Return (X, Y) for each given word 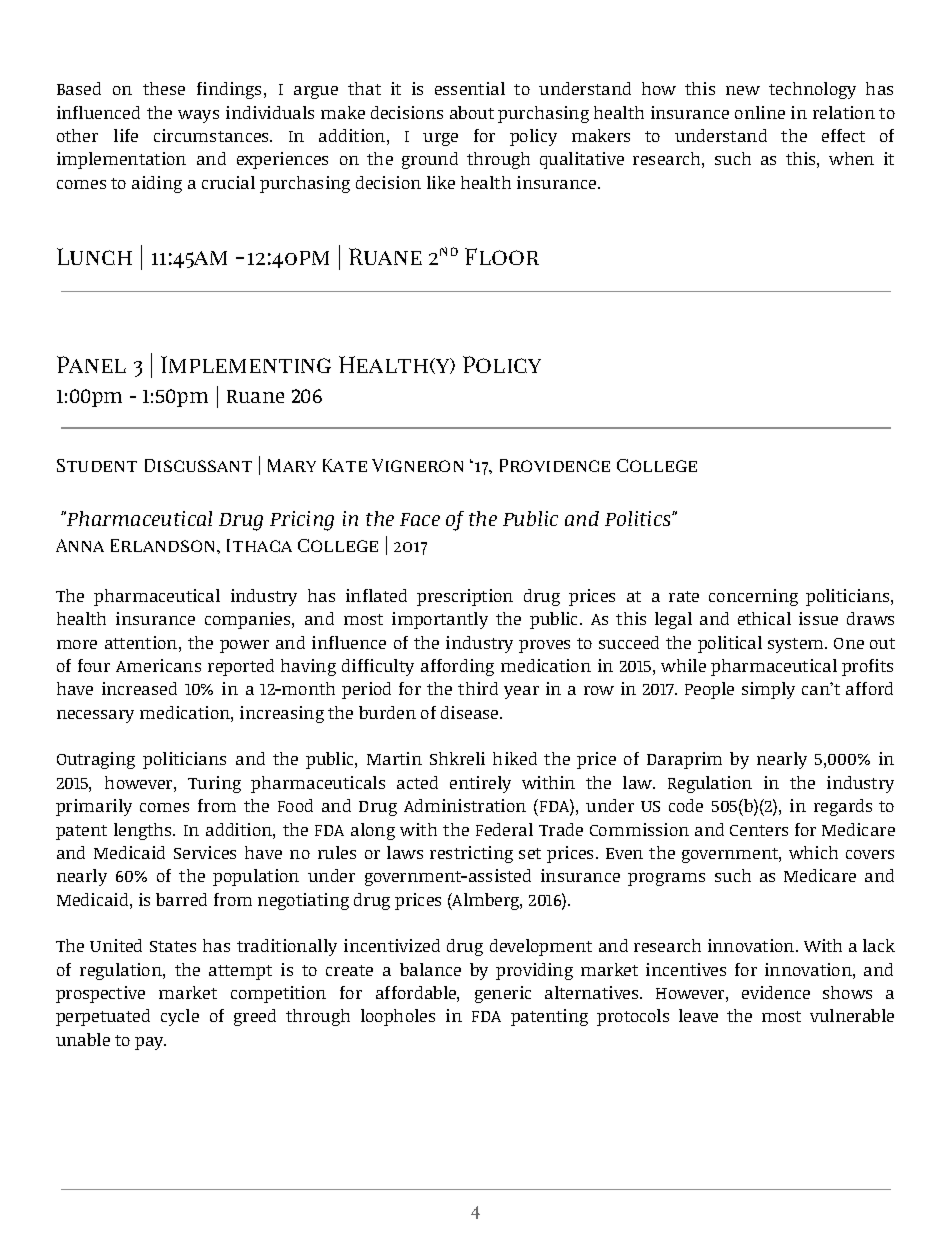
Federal (504, 829)
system (797, 645)
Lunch (94, 256)
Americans (158, 665)
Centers (759, 830)
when (851, 158)
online (760, 112)
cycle (180, 1017)
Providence (555, 465)
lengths (144, 831)
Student (97, 465)
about (472, 112)
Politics (639, 518)
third (478, 688)
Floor (502, 256)
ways (198, 116)
